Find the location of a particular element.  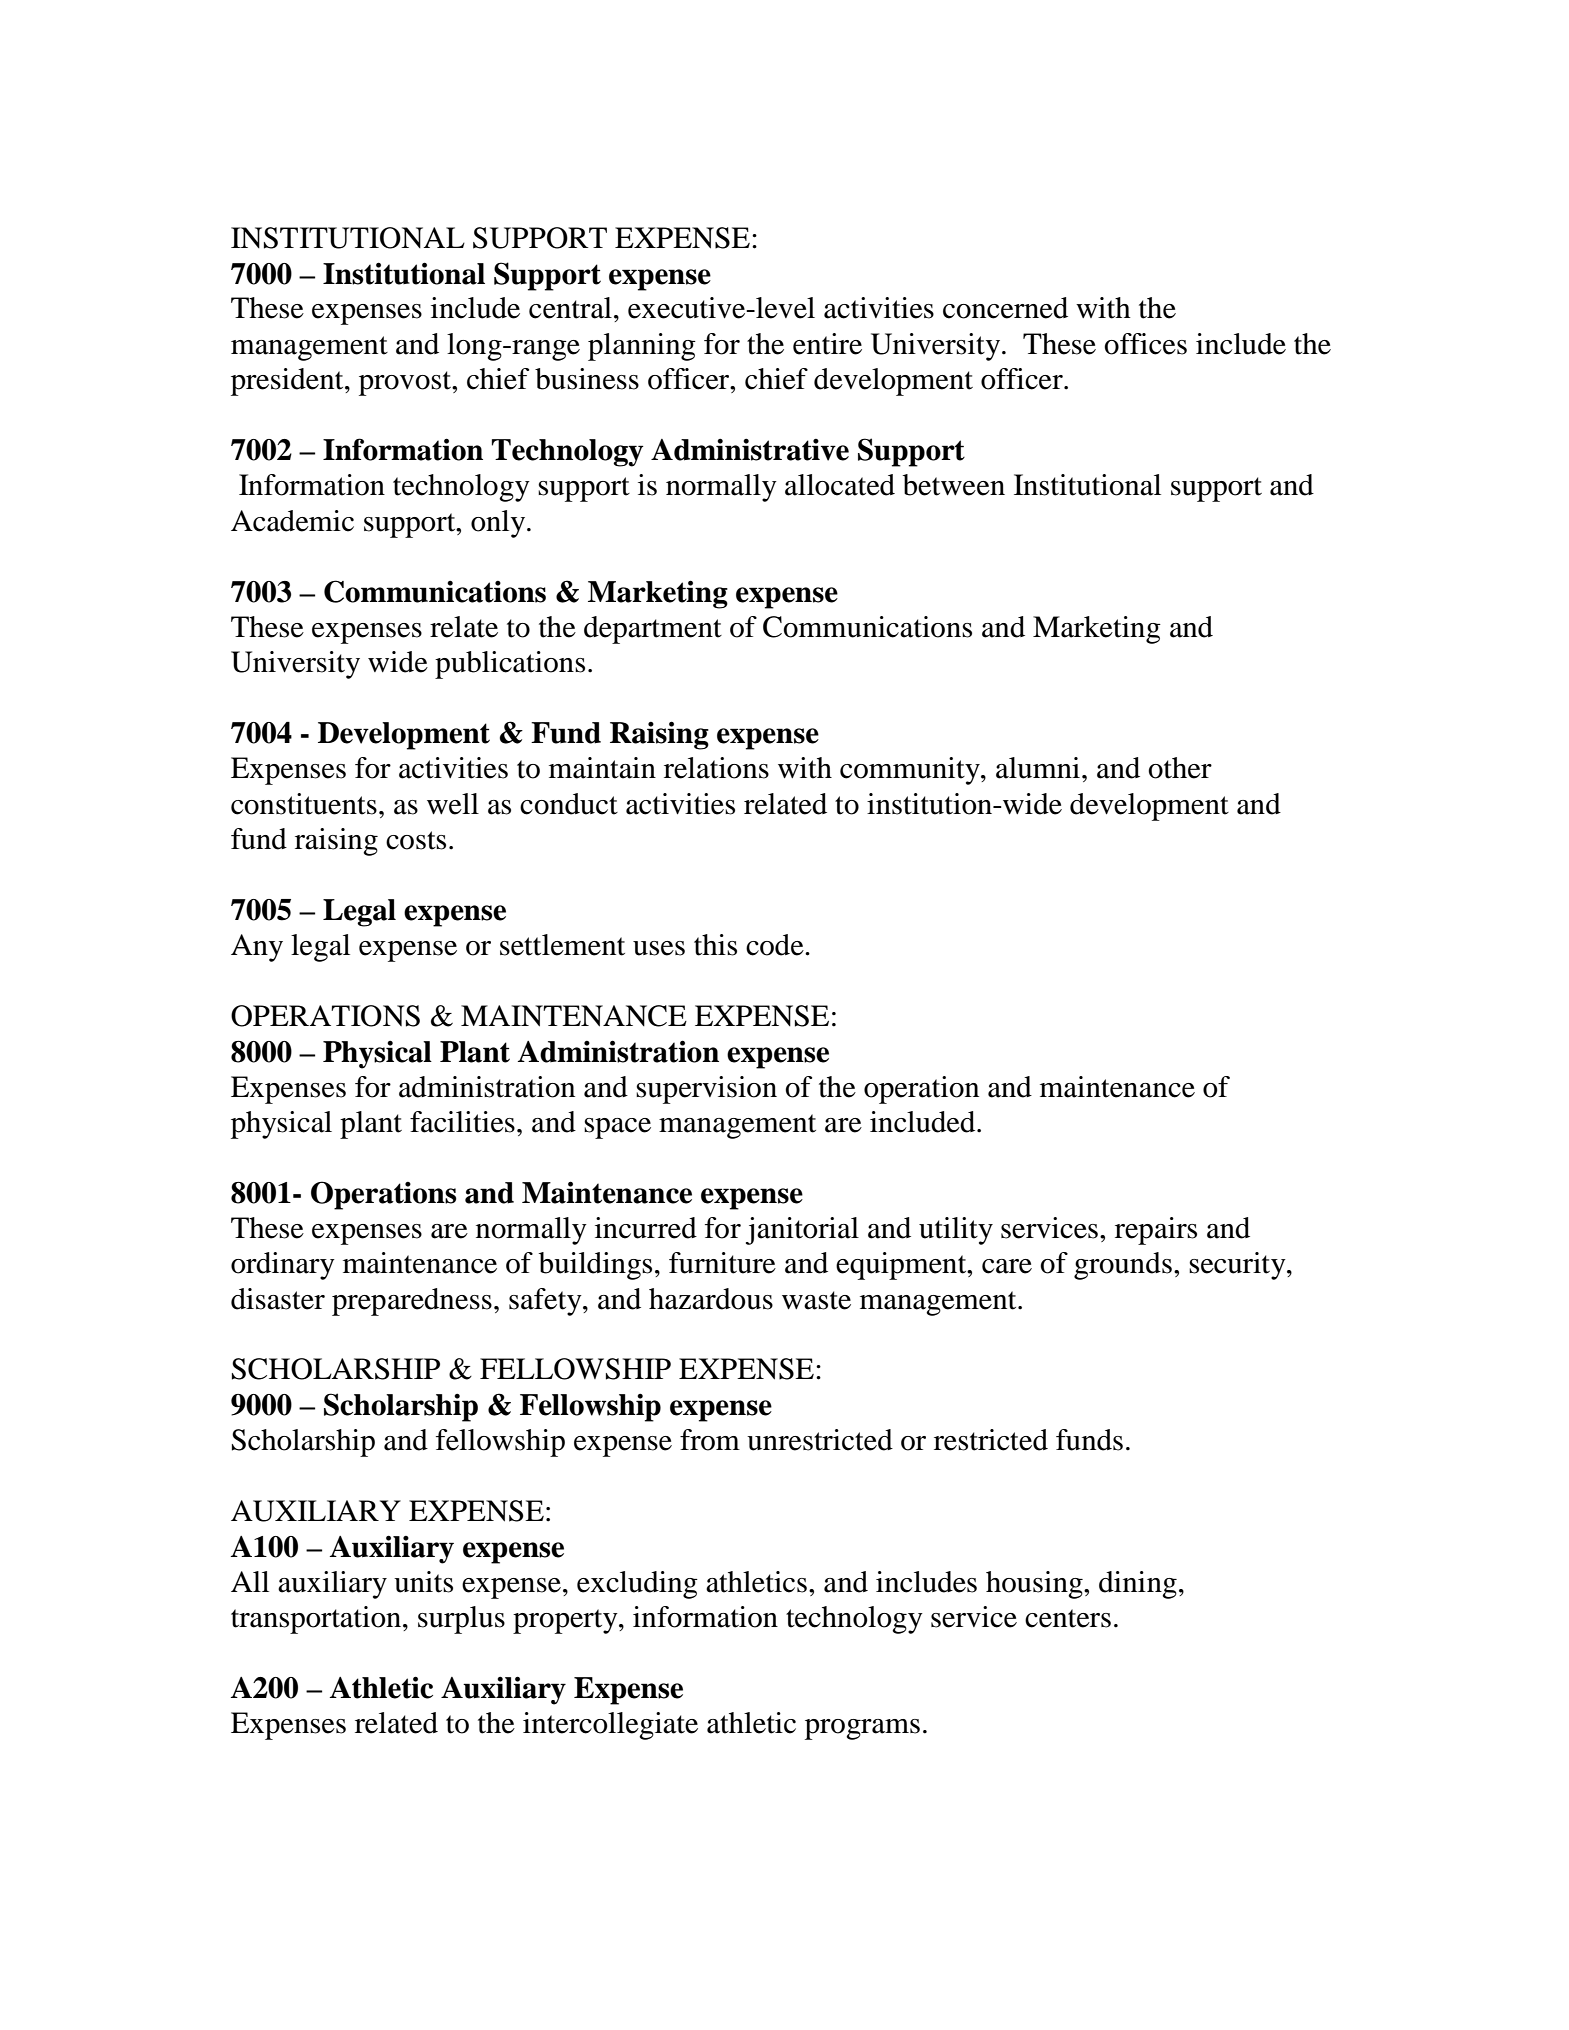

repairs is located at coordinates (1156, 1231).
